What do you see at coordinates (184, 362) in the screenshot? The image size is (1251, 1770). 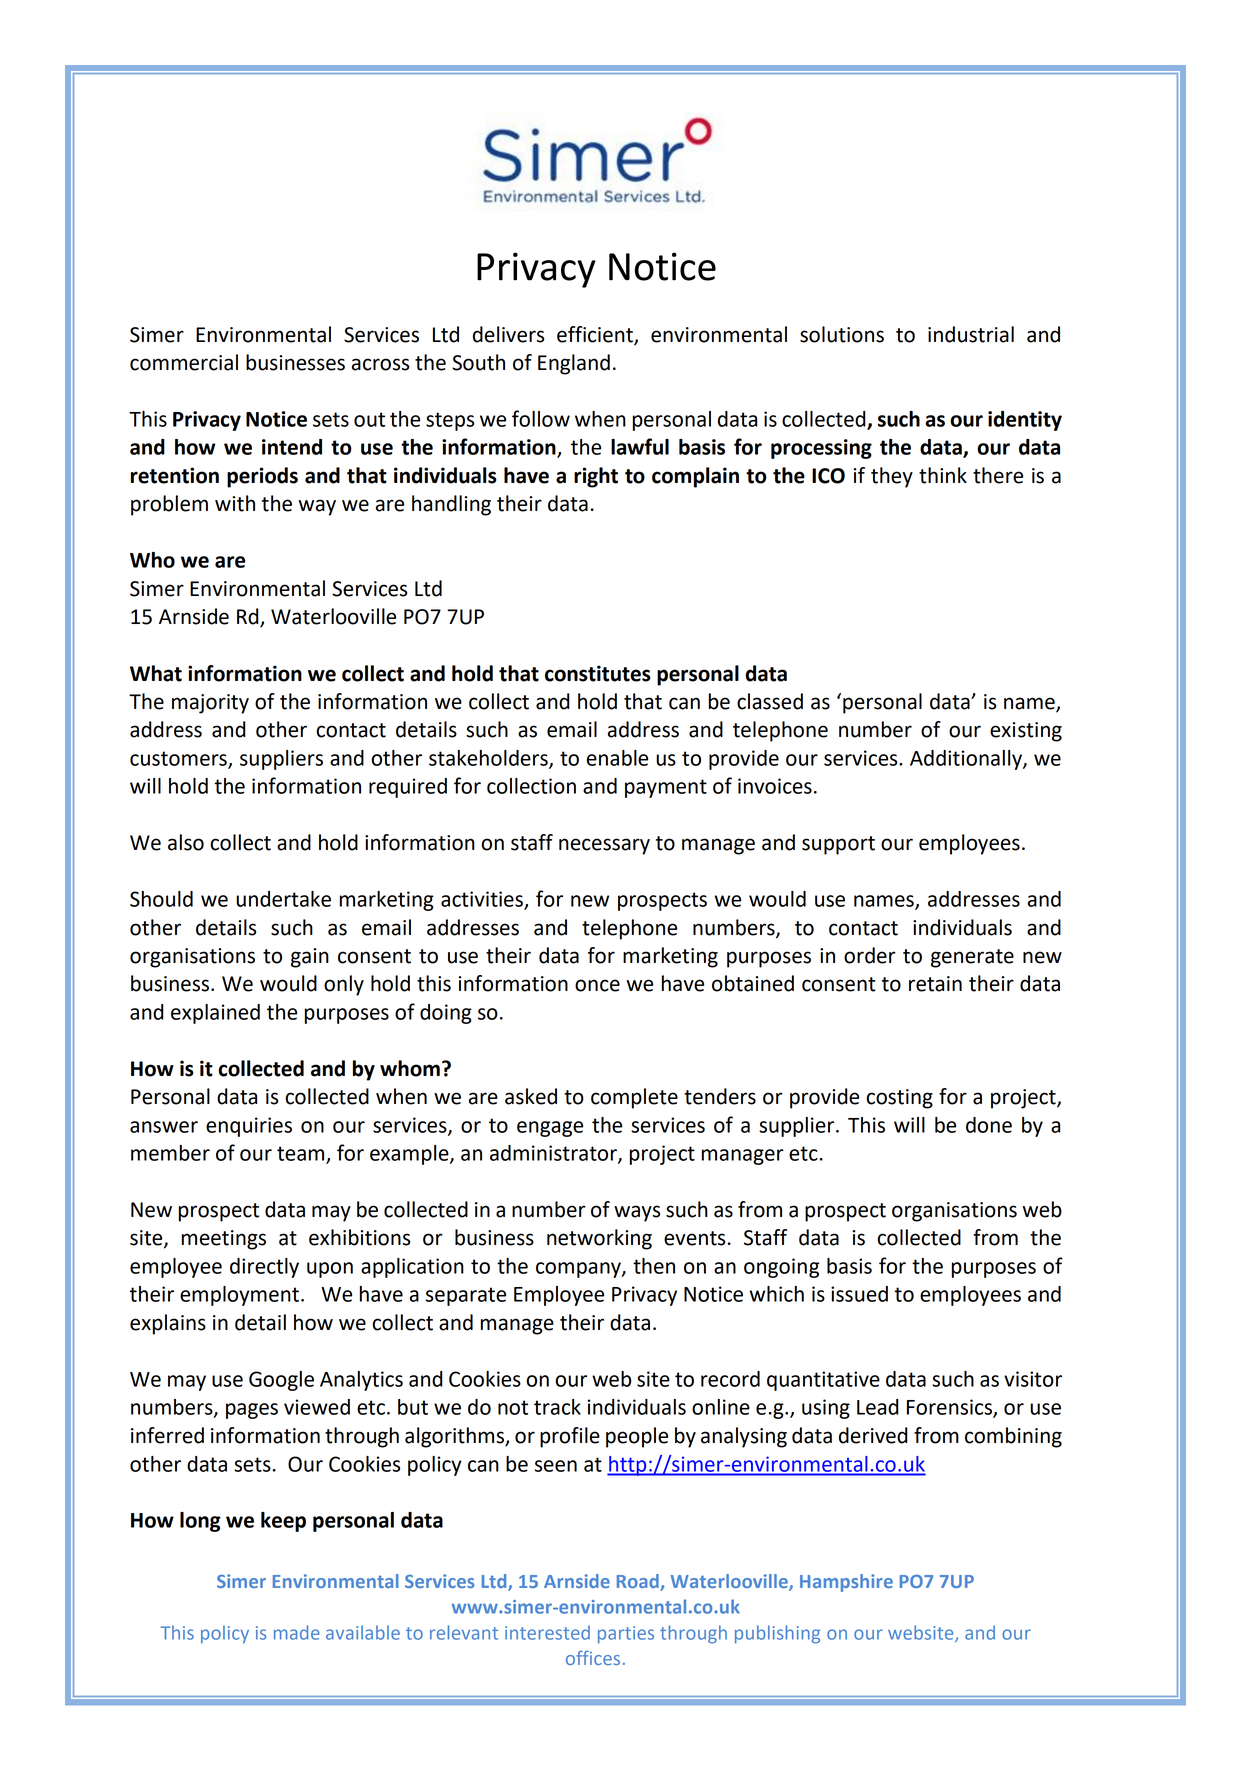 I see `commercial` at bounding box center [184, 362].
